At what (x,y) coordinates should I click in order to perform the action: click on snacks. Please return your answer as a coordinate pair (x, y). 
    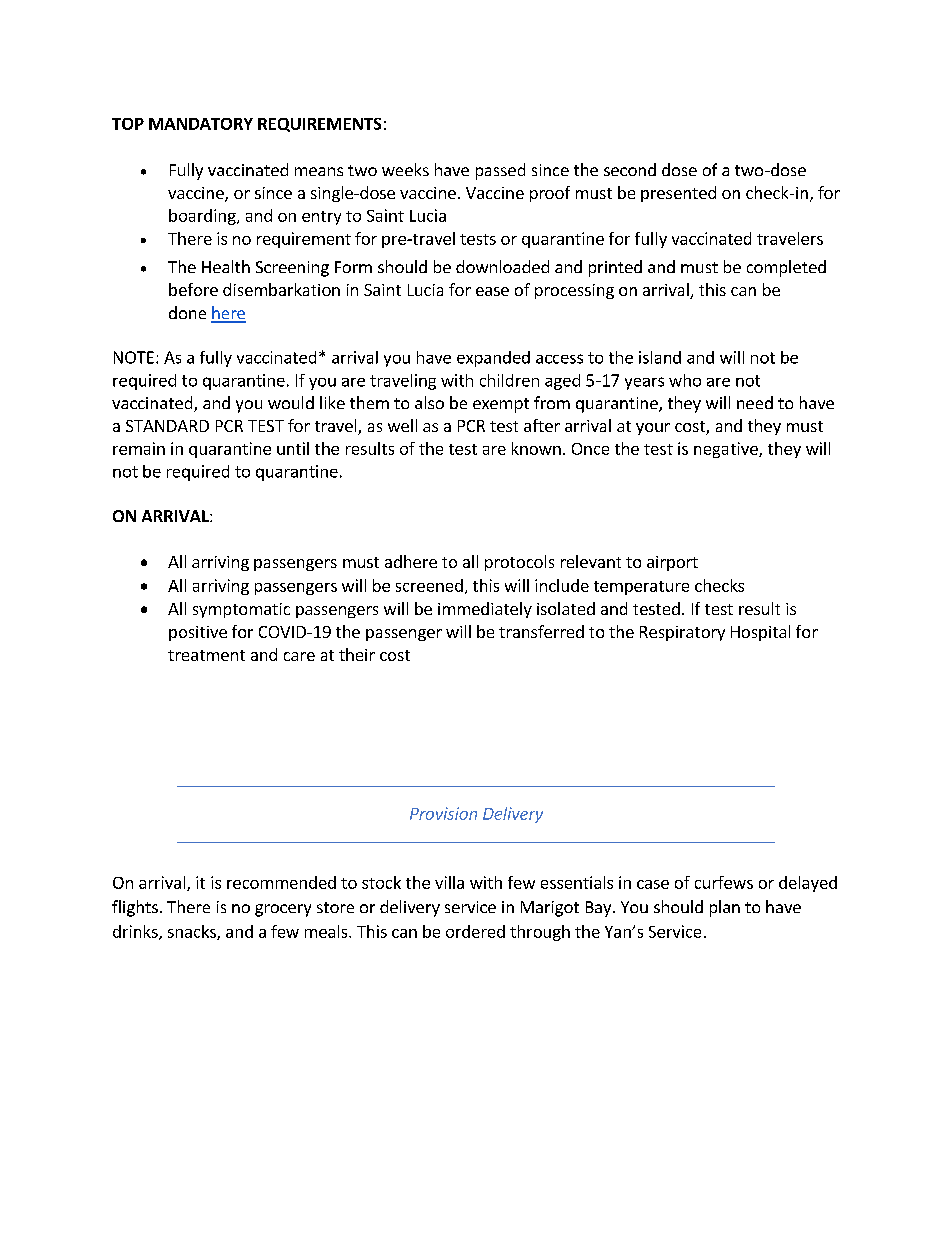
    Looking at the image, I should click on (193, 932).
